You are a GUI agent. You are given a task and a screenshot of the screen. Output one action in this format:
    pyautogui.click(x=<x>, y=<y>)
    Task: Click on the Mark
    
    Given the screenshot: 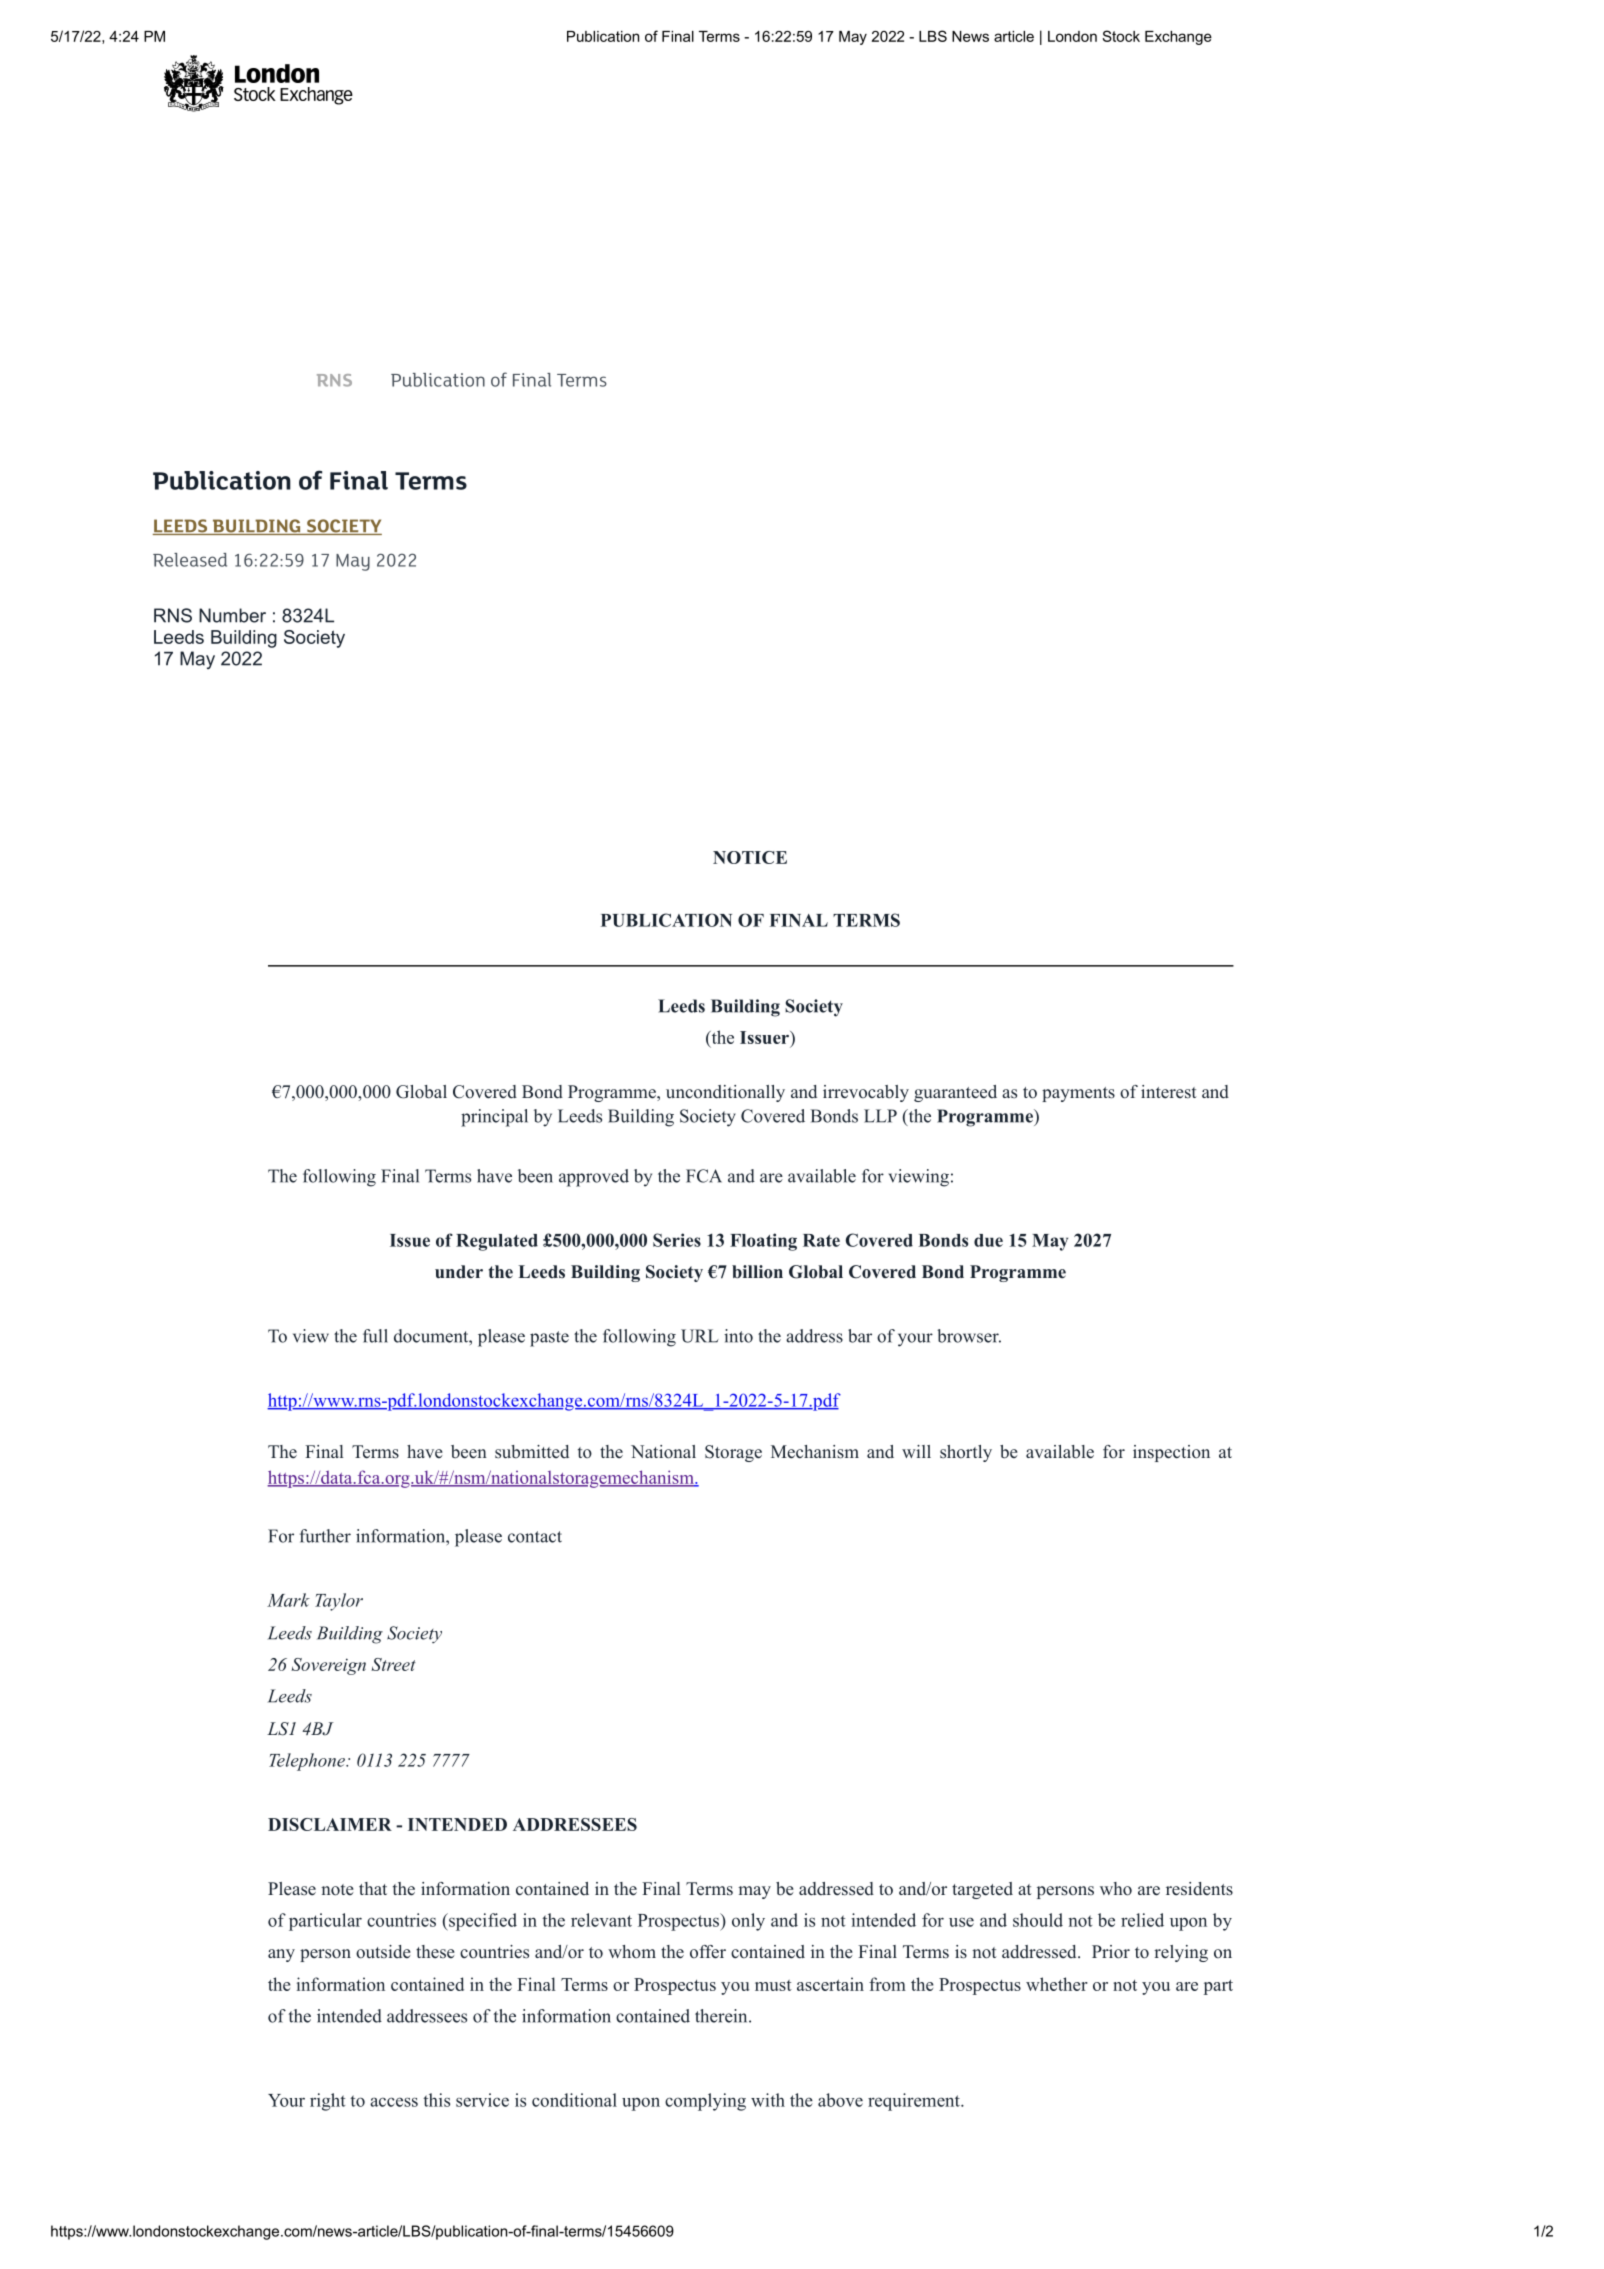 What is the action you would take?
    pyautogui.click(x=288, y=1600)
